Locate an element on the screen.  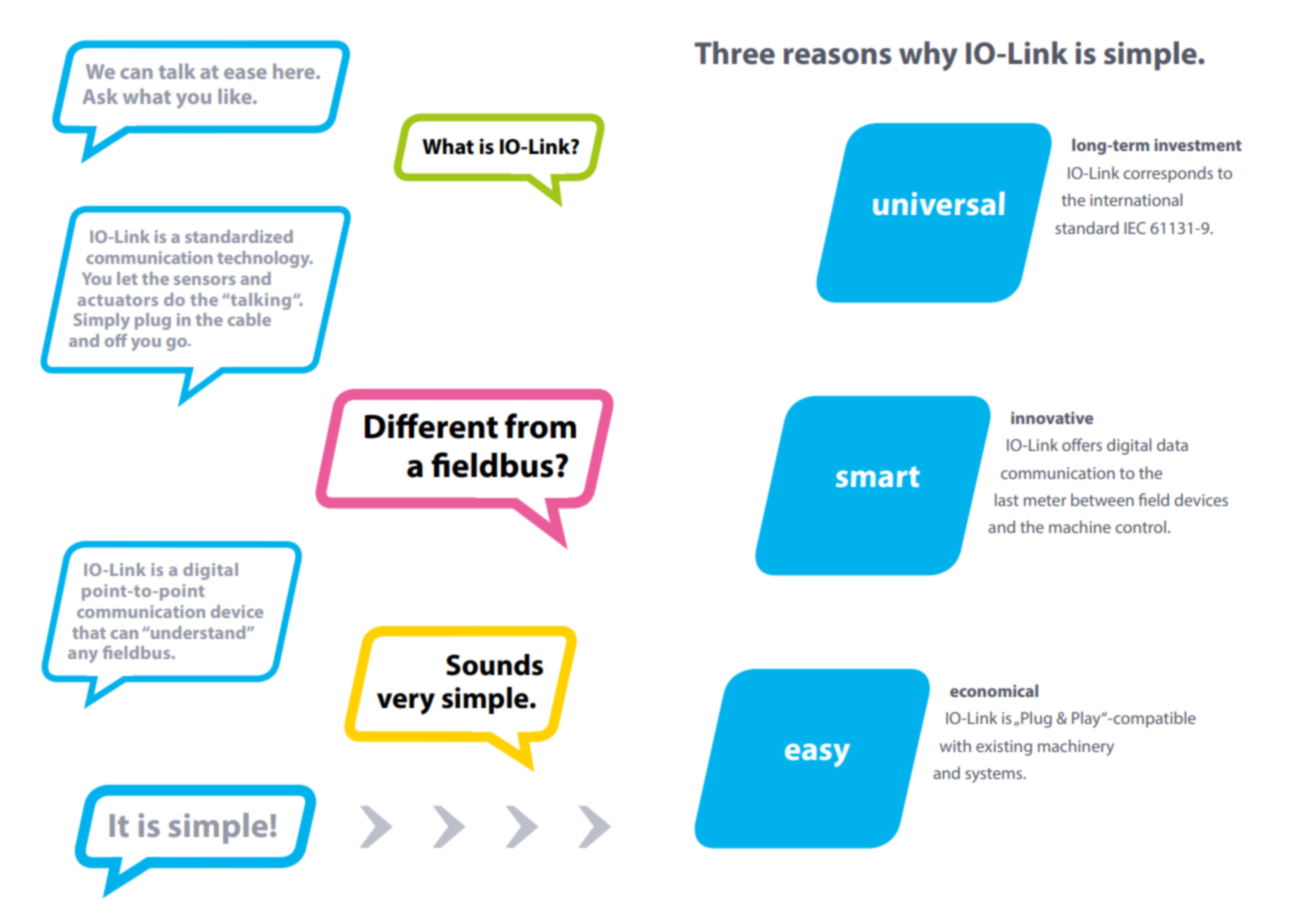
control is located at coordinates (1140, 526).
